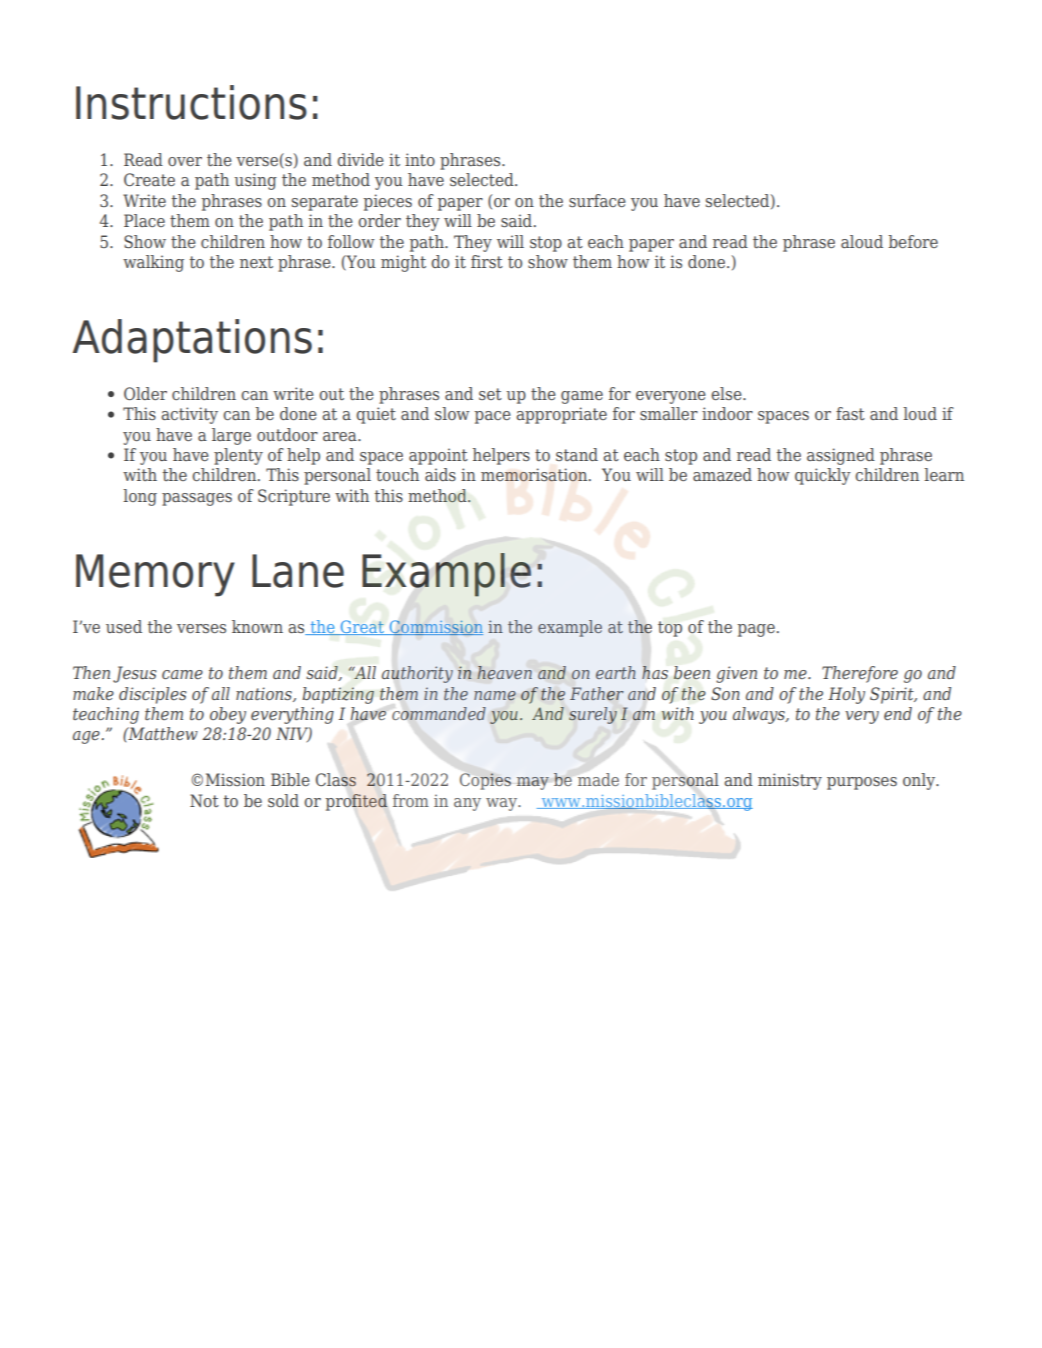  What do you see at coordinates (191, 102) in the screenshot?
I see `Instructions` at bounding box center [191, 102].
